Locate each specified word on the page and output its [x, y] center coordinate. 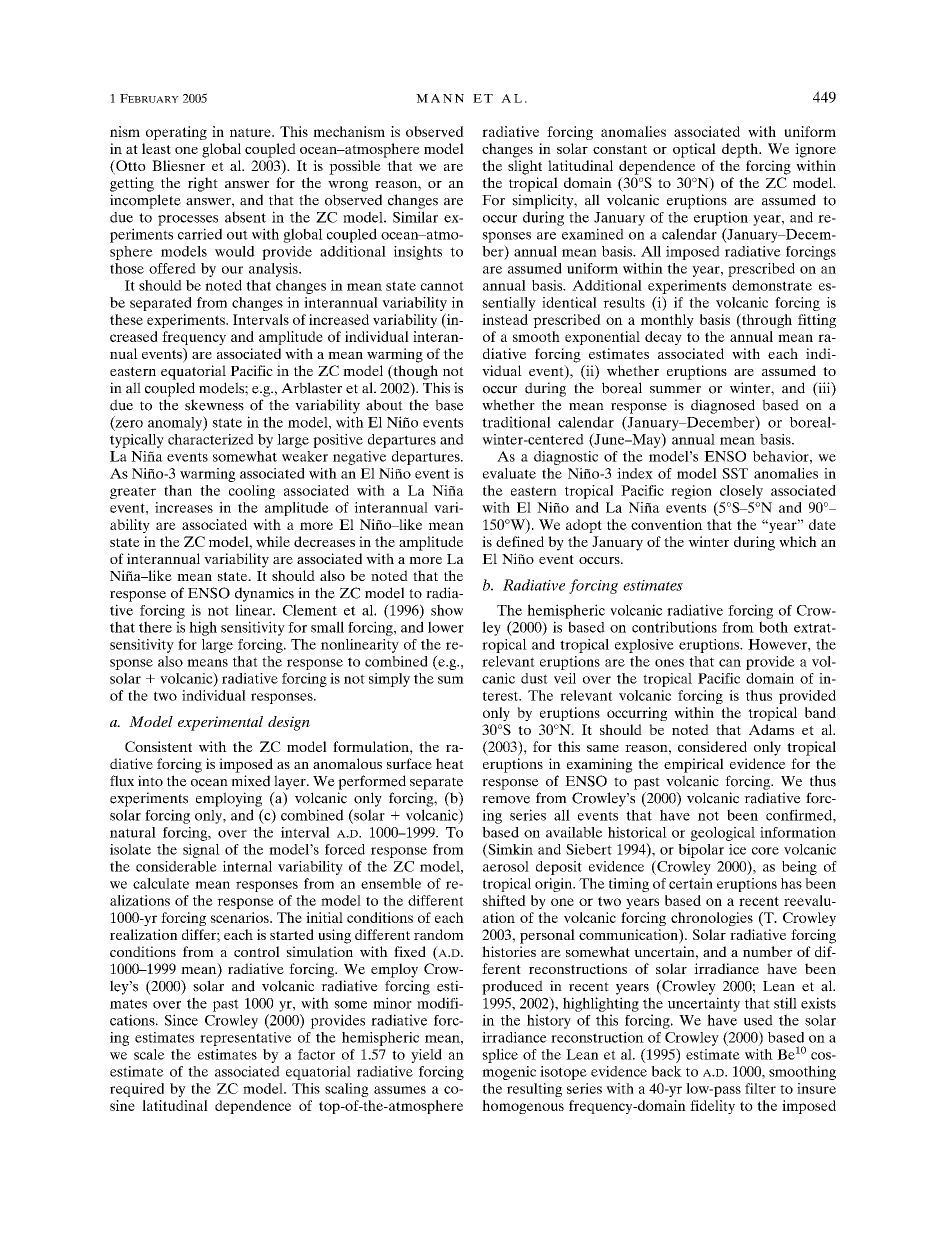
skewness [214, 405]
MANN [440, 98]
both [773, 627]
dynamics [264, 594]
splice [500, 1056]
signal [201, 851]
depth [741, 150]
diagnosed [723, 406]
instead [505, 319]
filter [760, 1088]
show [447, 610]
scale [149, 1054]
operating [176, 133]
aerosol [506, 866]
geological [723, 834]
